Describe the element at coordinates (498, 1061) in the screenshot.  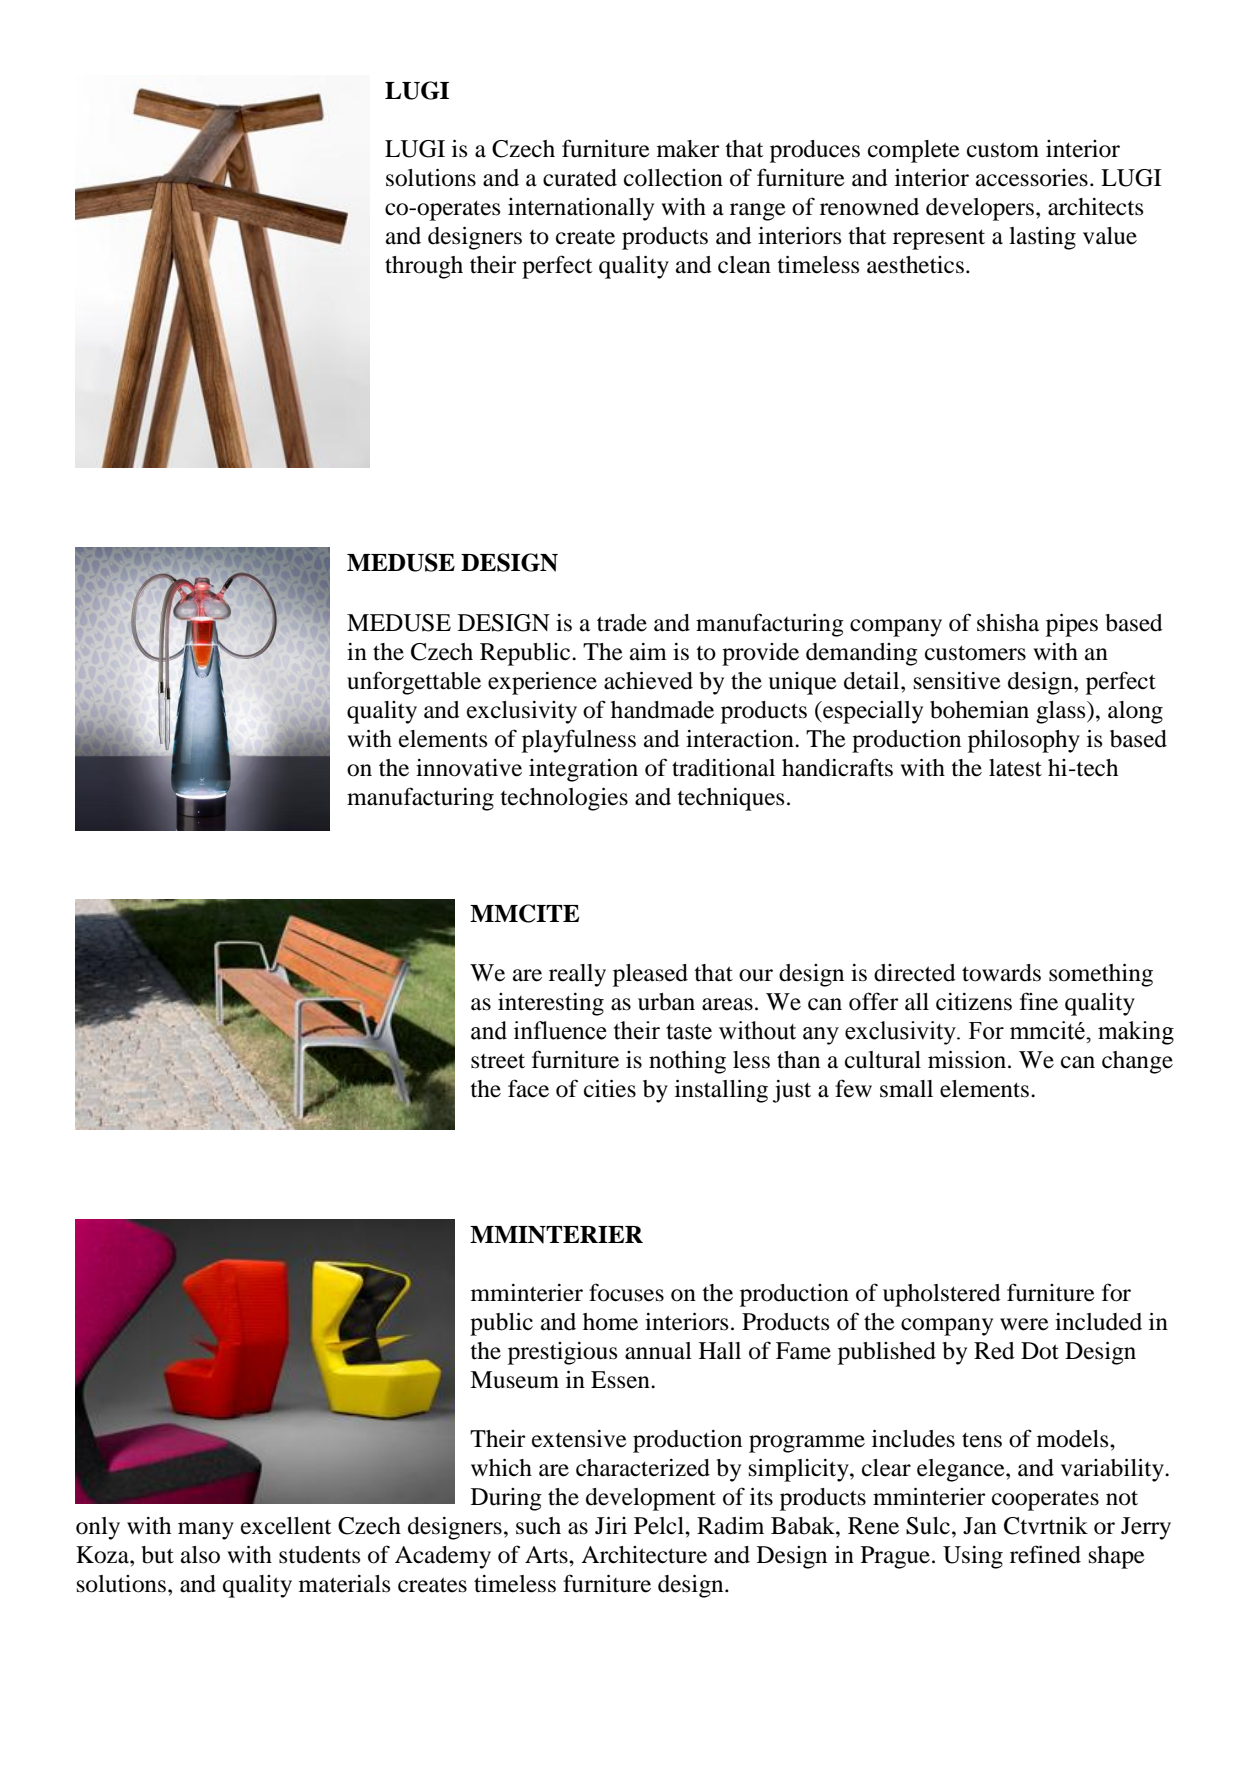
I see `street` at that location.
